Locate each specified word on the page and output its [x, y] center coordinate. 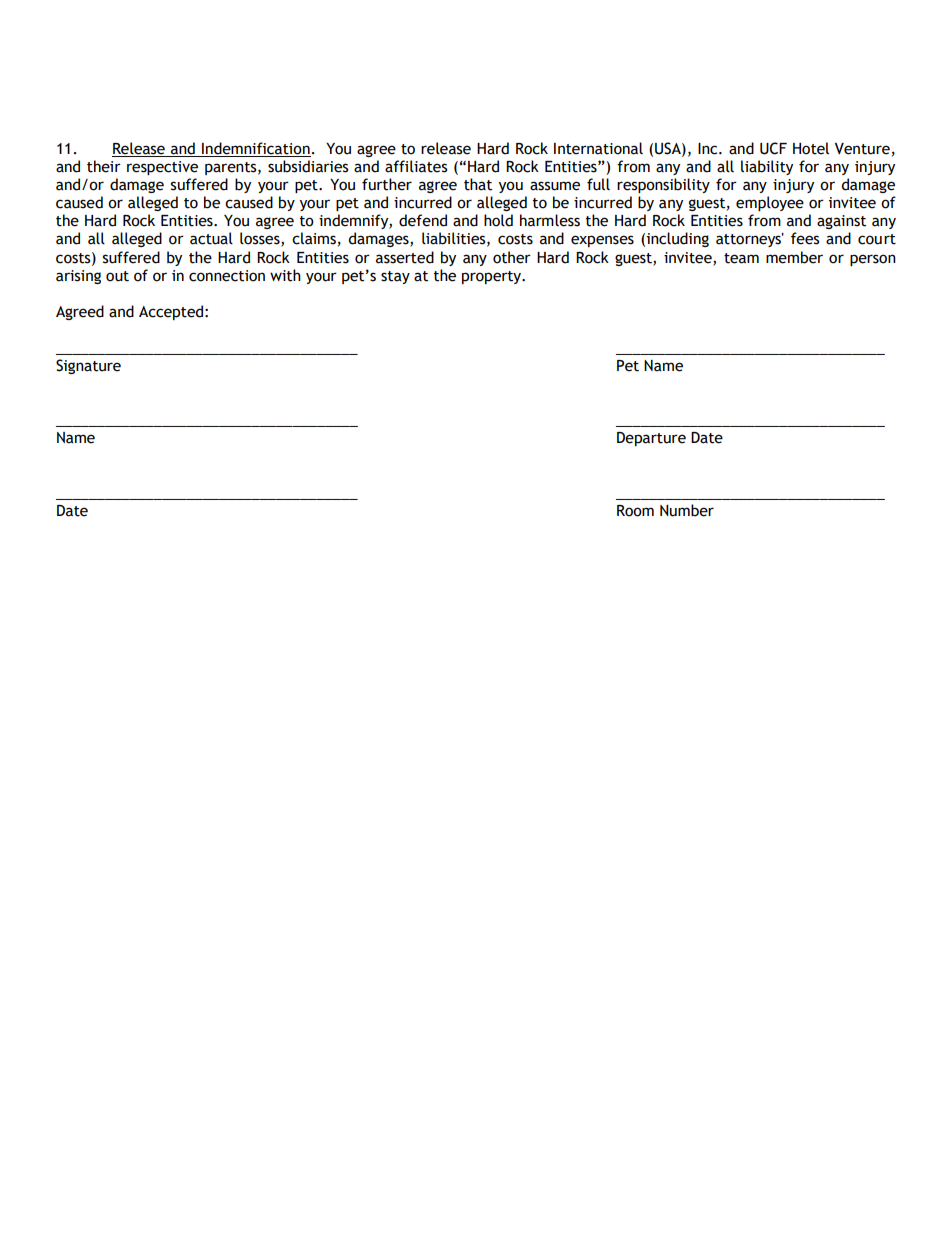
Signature [88, 366]
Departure [651, 439]
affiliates [416, 166]
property [493, 277]
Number [687, 510]
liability [767, 167]
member [794, 257]
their [104, 166]
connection [227, 276]
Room [635, 511]
